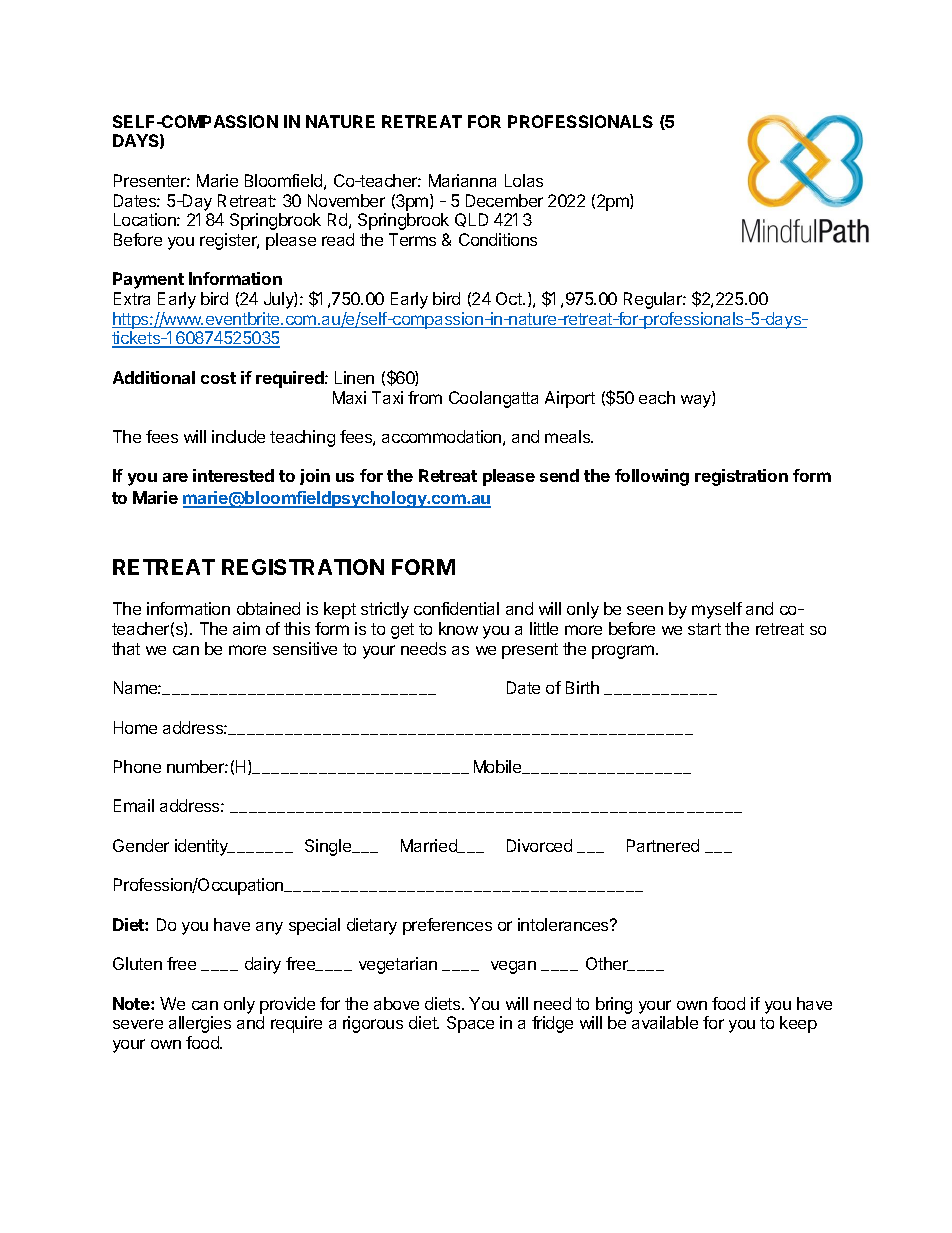 The image size is (952, 1233). I want to click on start, so click(704, 629).
